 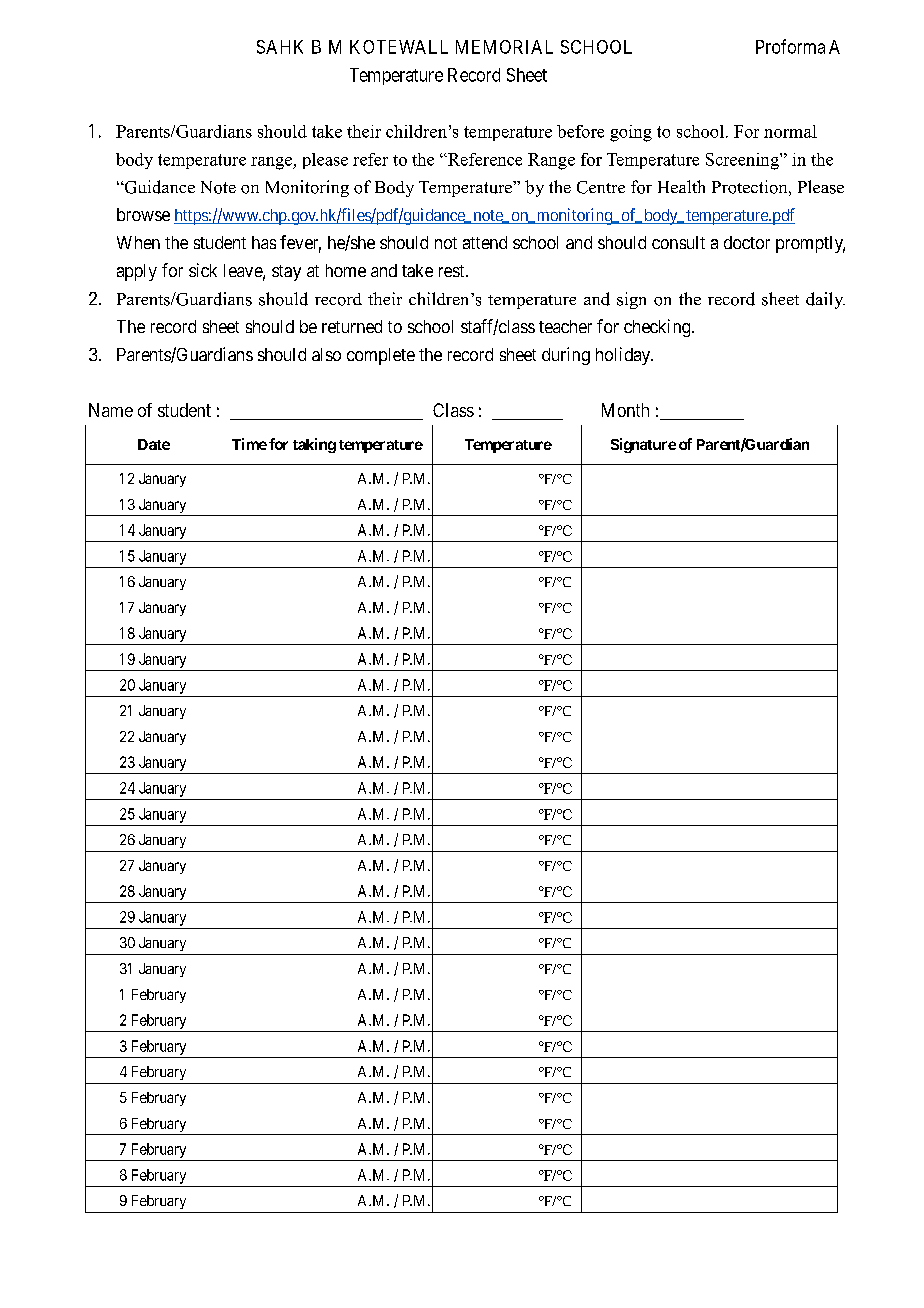 What do you see at coordinates (658, 328) in the page?
I see `checking` at bounding box center [658, 328].
